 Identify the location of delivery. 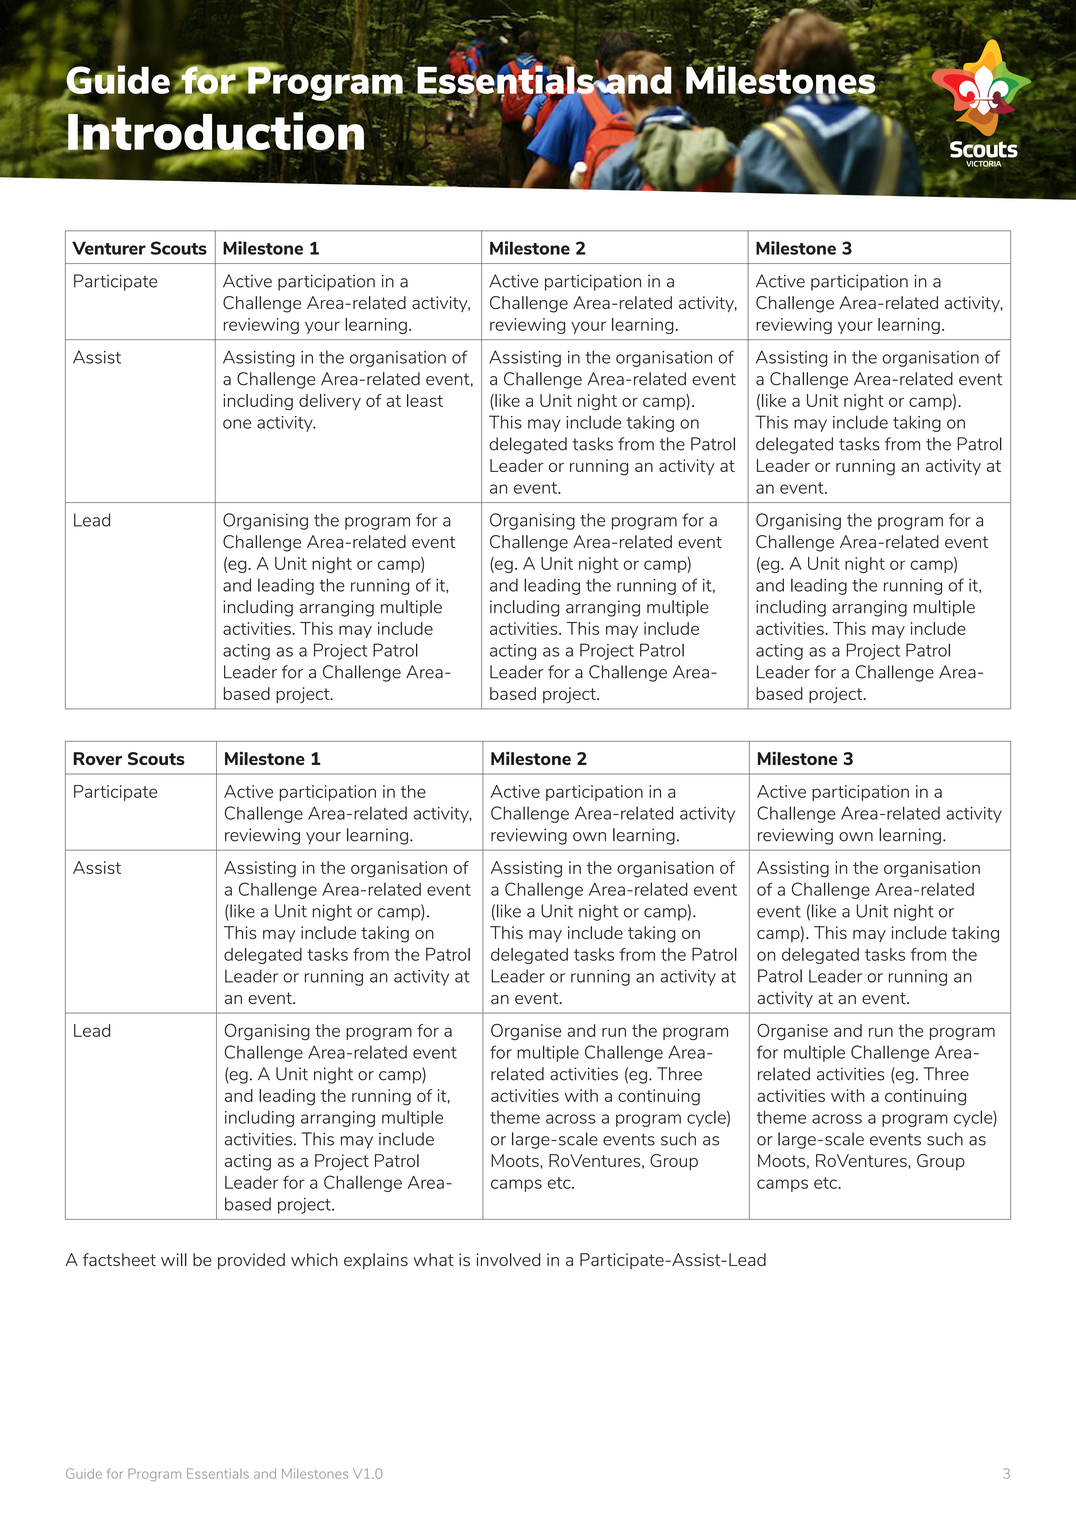
(330, 402).
